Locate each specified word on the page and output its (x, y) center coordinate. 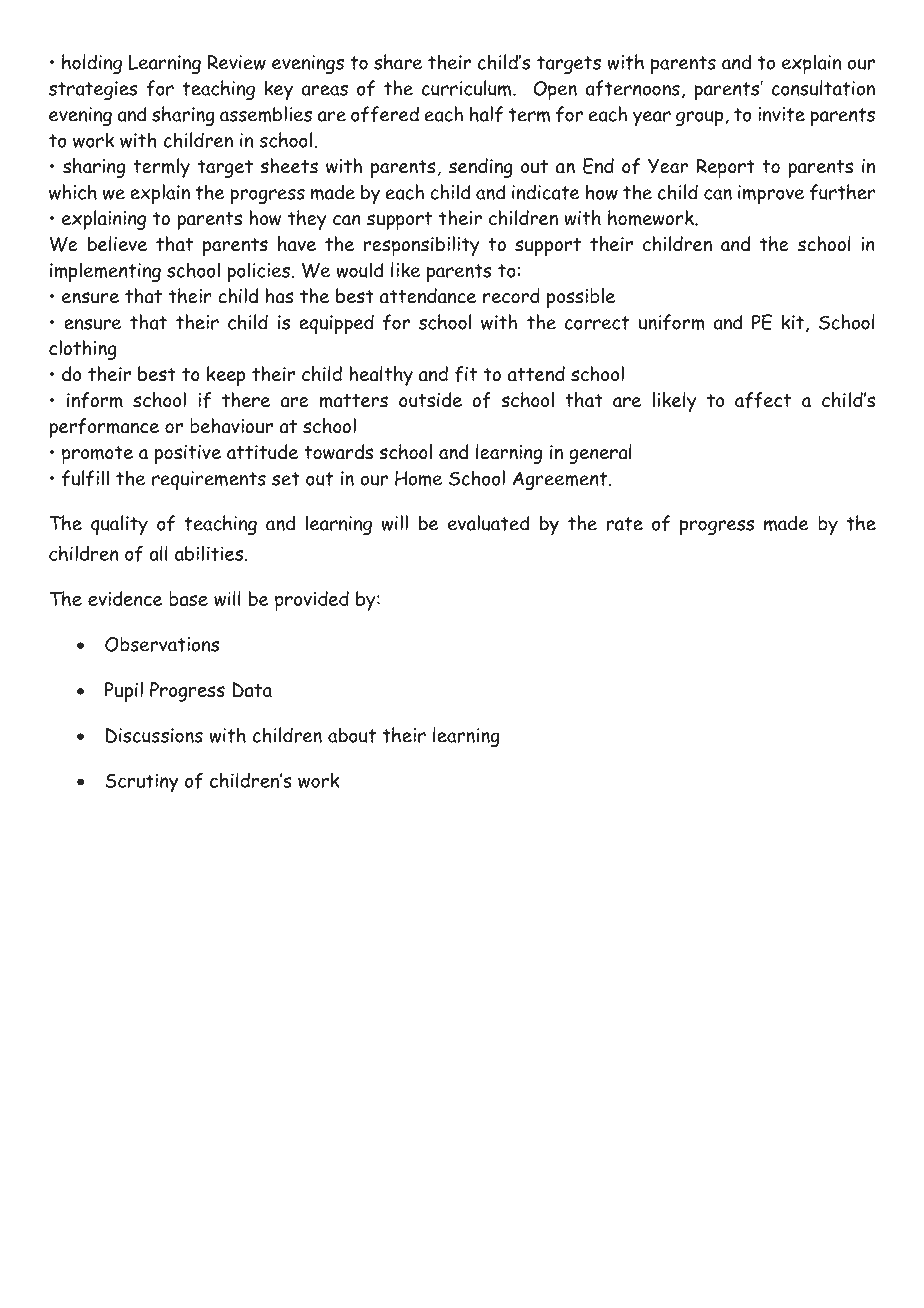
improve (771, 194)
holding (92, 64)
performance (104, 428)
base (188, 598)
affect (763, 400)
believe (117, 243)
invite (781, 114)
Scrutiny (142, 783)
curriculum (468, 88)
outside (430, 400)
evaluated (489, 523)
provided (312, 601)
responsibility (422, 246)
